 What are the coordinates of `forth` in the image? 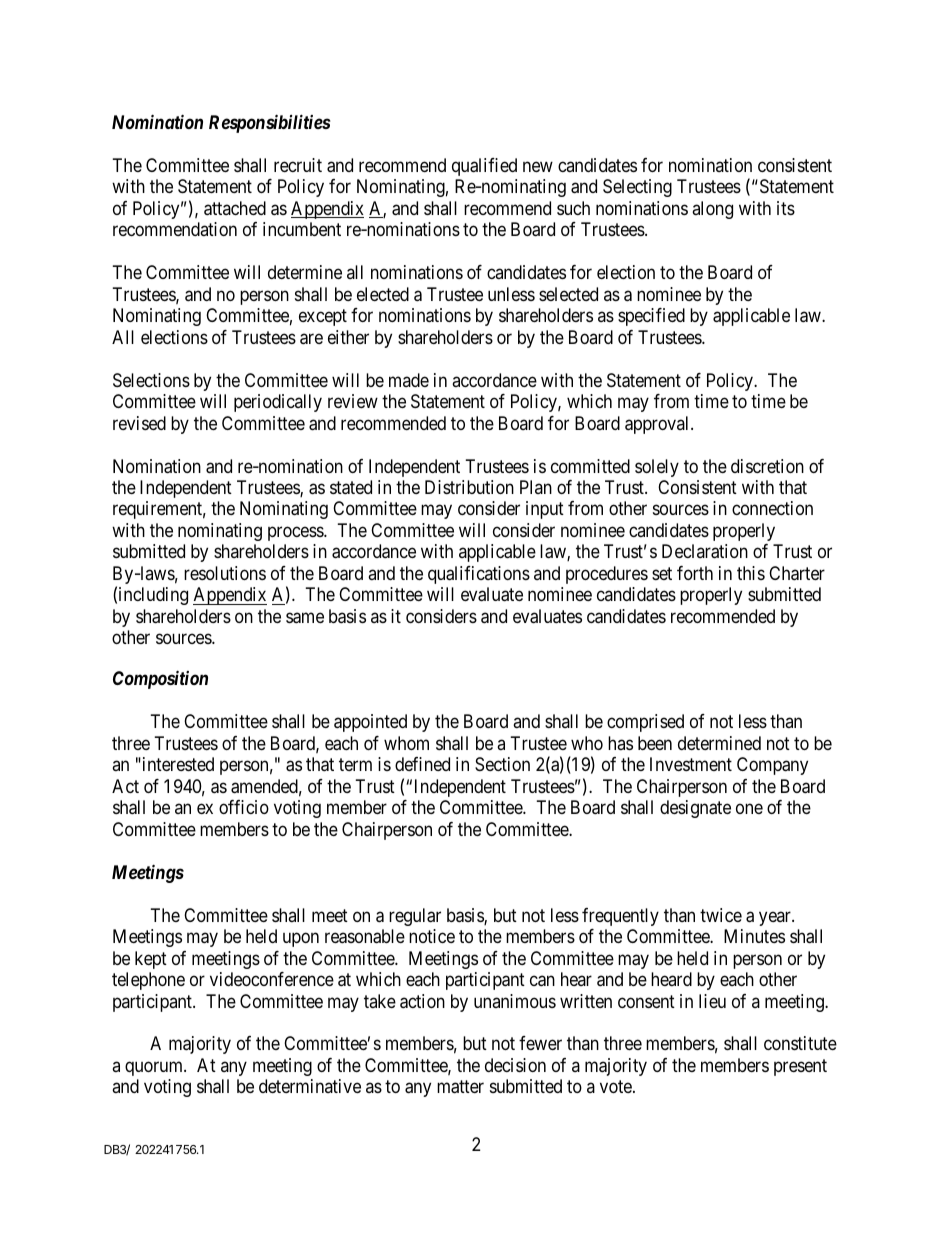 It's located at (695, 573).
